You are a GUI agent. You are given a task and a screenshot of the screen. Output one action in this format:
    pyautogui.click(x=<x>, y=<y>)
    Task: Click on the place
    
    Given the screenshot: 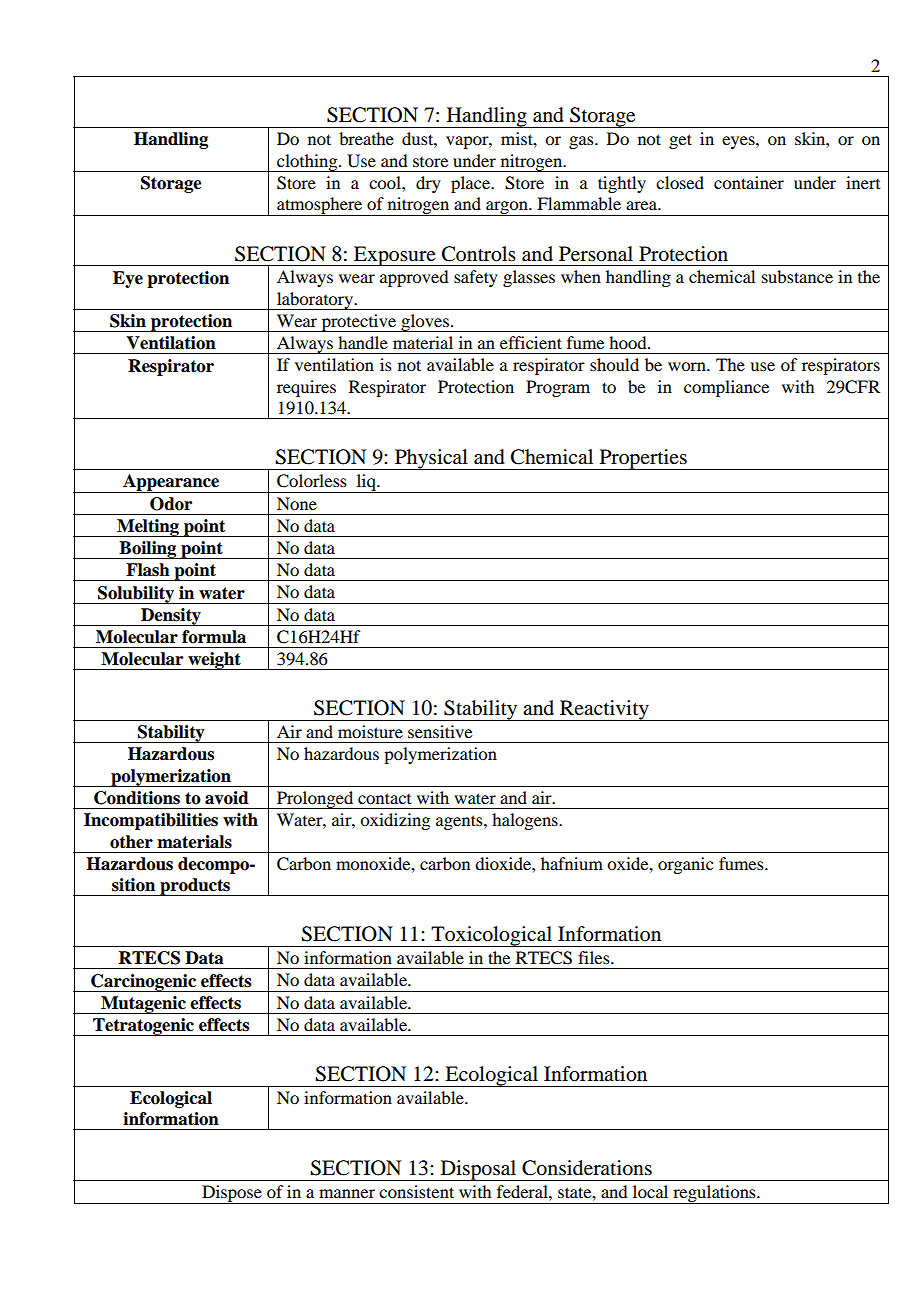 What is the action you would take?
    pyautogui.click(x=472, y=184)
